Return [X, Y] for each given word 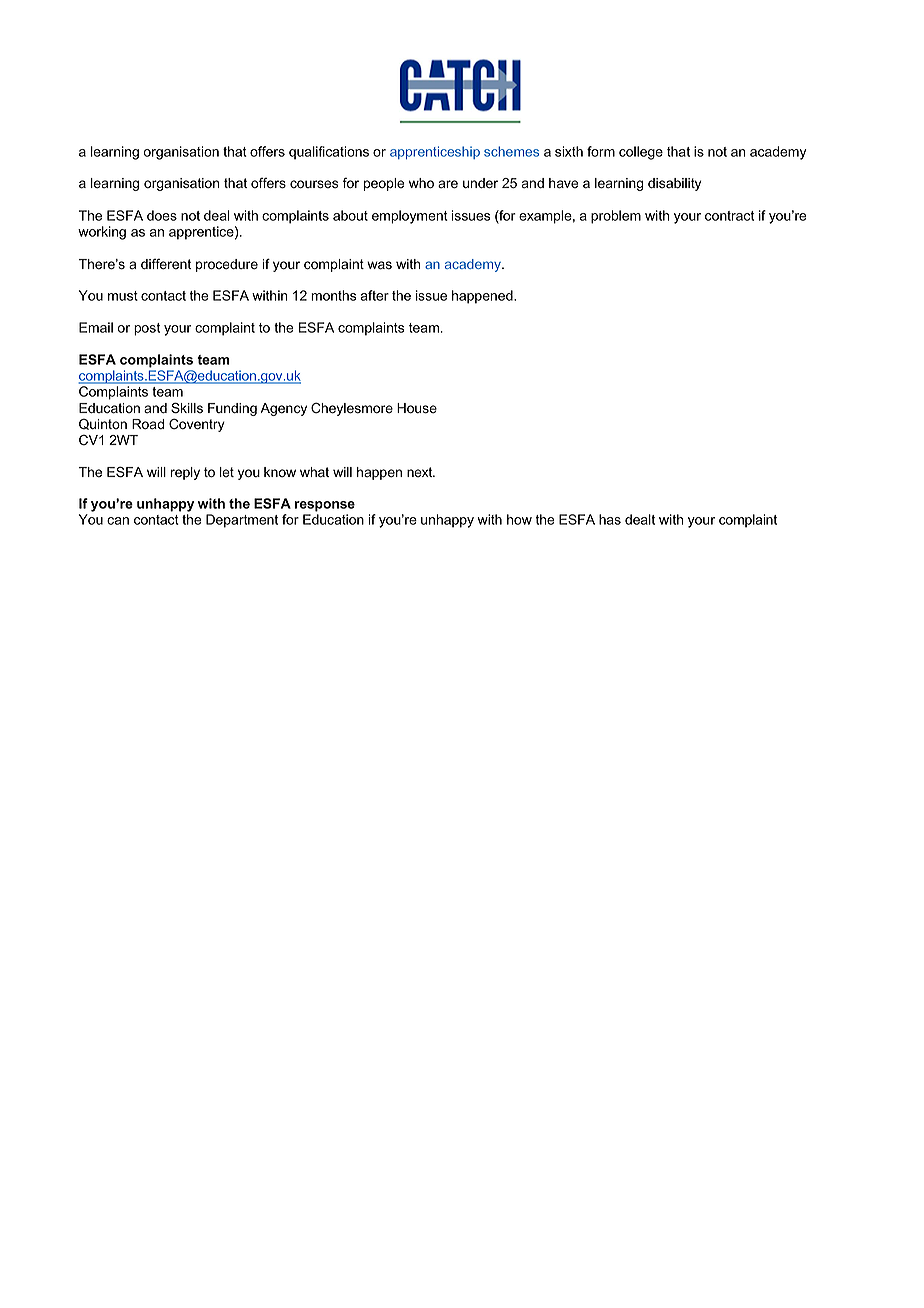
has [610, 519]
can [118, 521]
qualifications [329, 153]
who [421, 183]
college [641, 153]
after [374, 295]
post [147, 329]
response [325, 506]
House [417, 408]
